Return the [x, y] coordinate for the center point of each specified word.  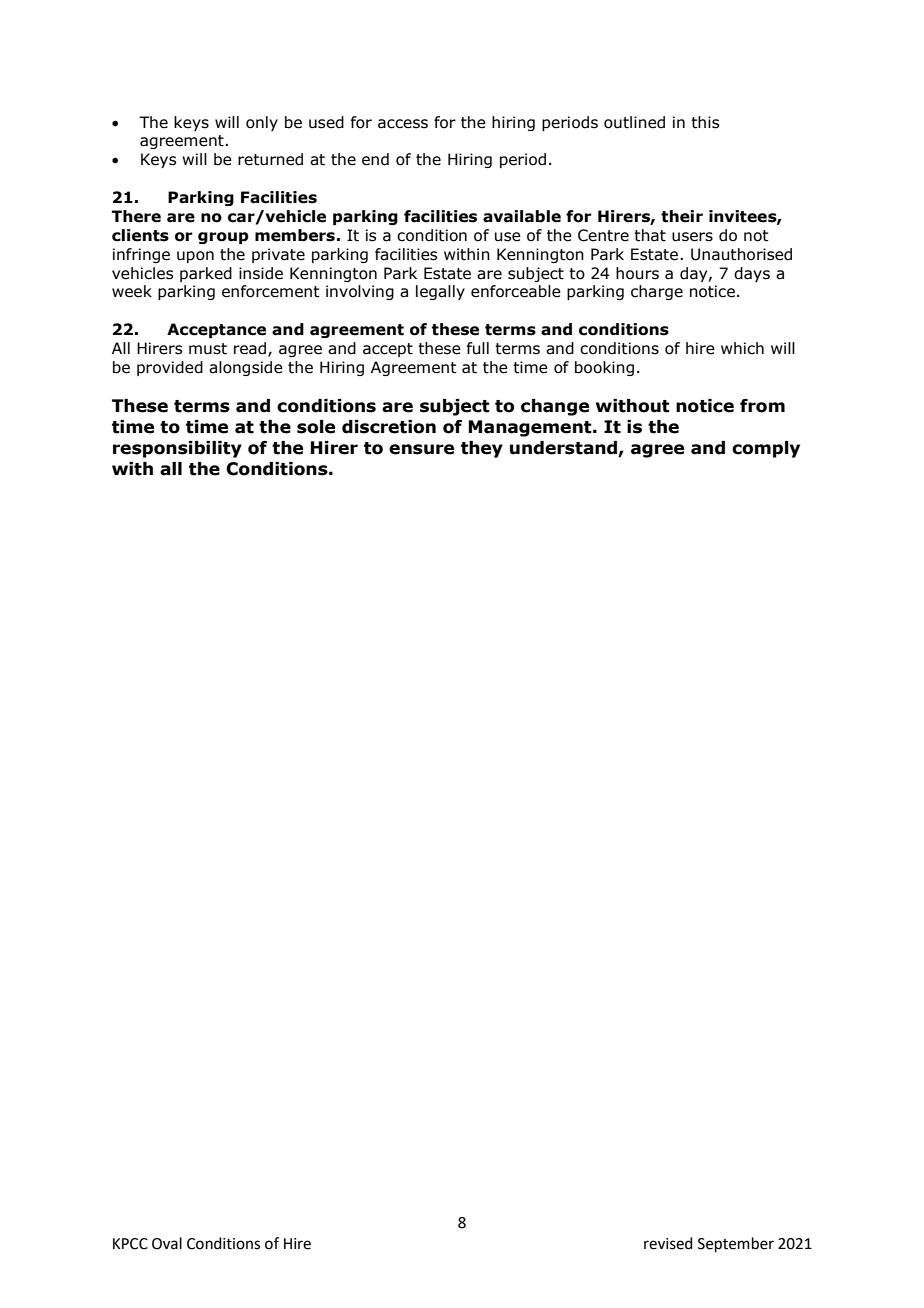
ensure [421, 449]
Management [531, 428]
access [403, 124]
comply [766, 449]
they [482, 449]
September [736, 1244]
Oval [167, 1243]
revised [668, 1243]
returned [270, 159]
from [762, 406]
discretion [389, 427]
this [705, 122]
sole [316, 427]
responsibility [177, 449]
